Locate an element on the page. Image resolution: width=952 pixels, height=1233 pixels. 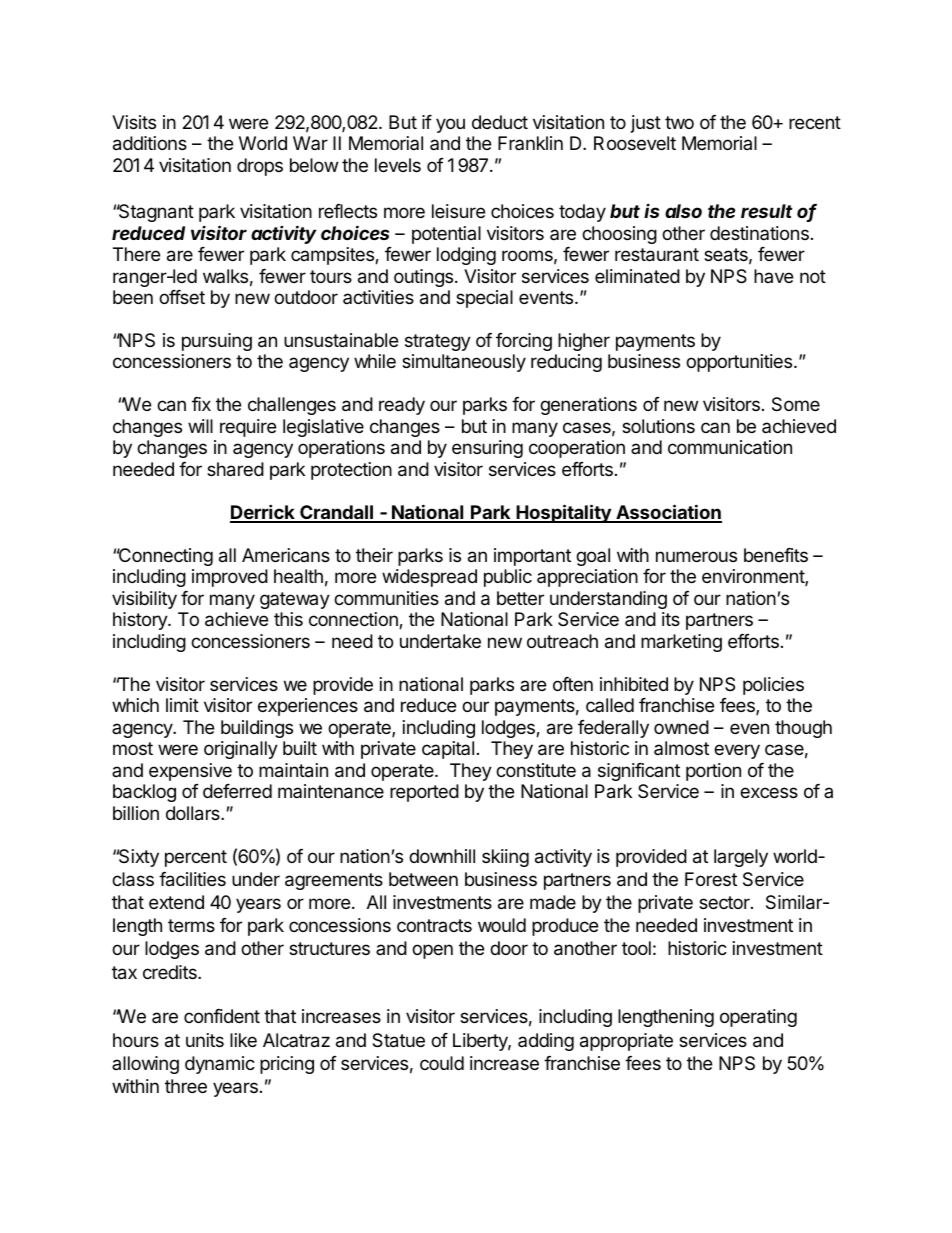
largely is located at coordinates (741, 858).
